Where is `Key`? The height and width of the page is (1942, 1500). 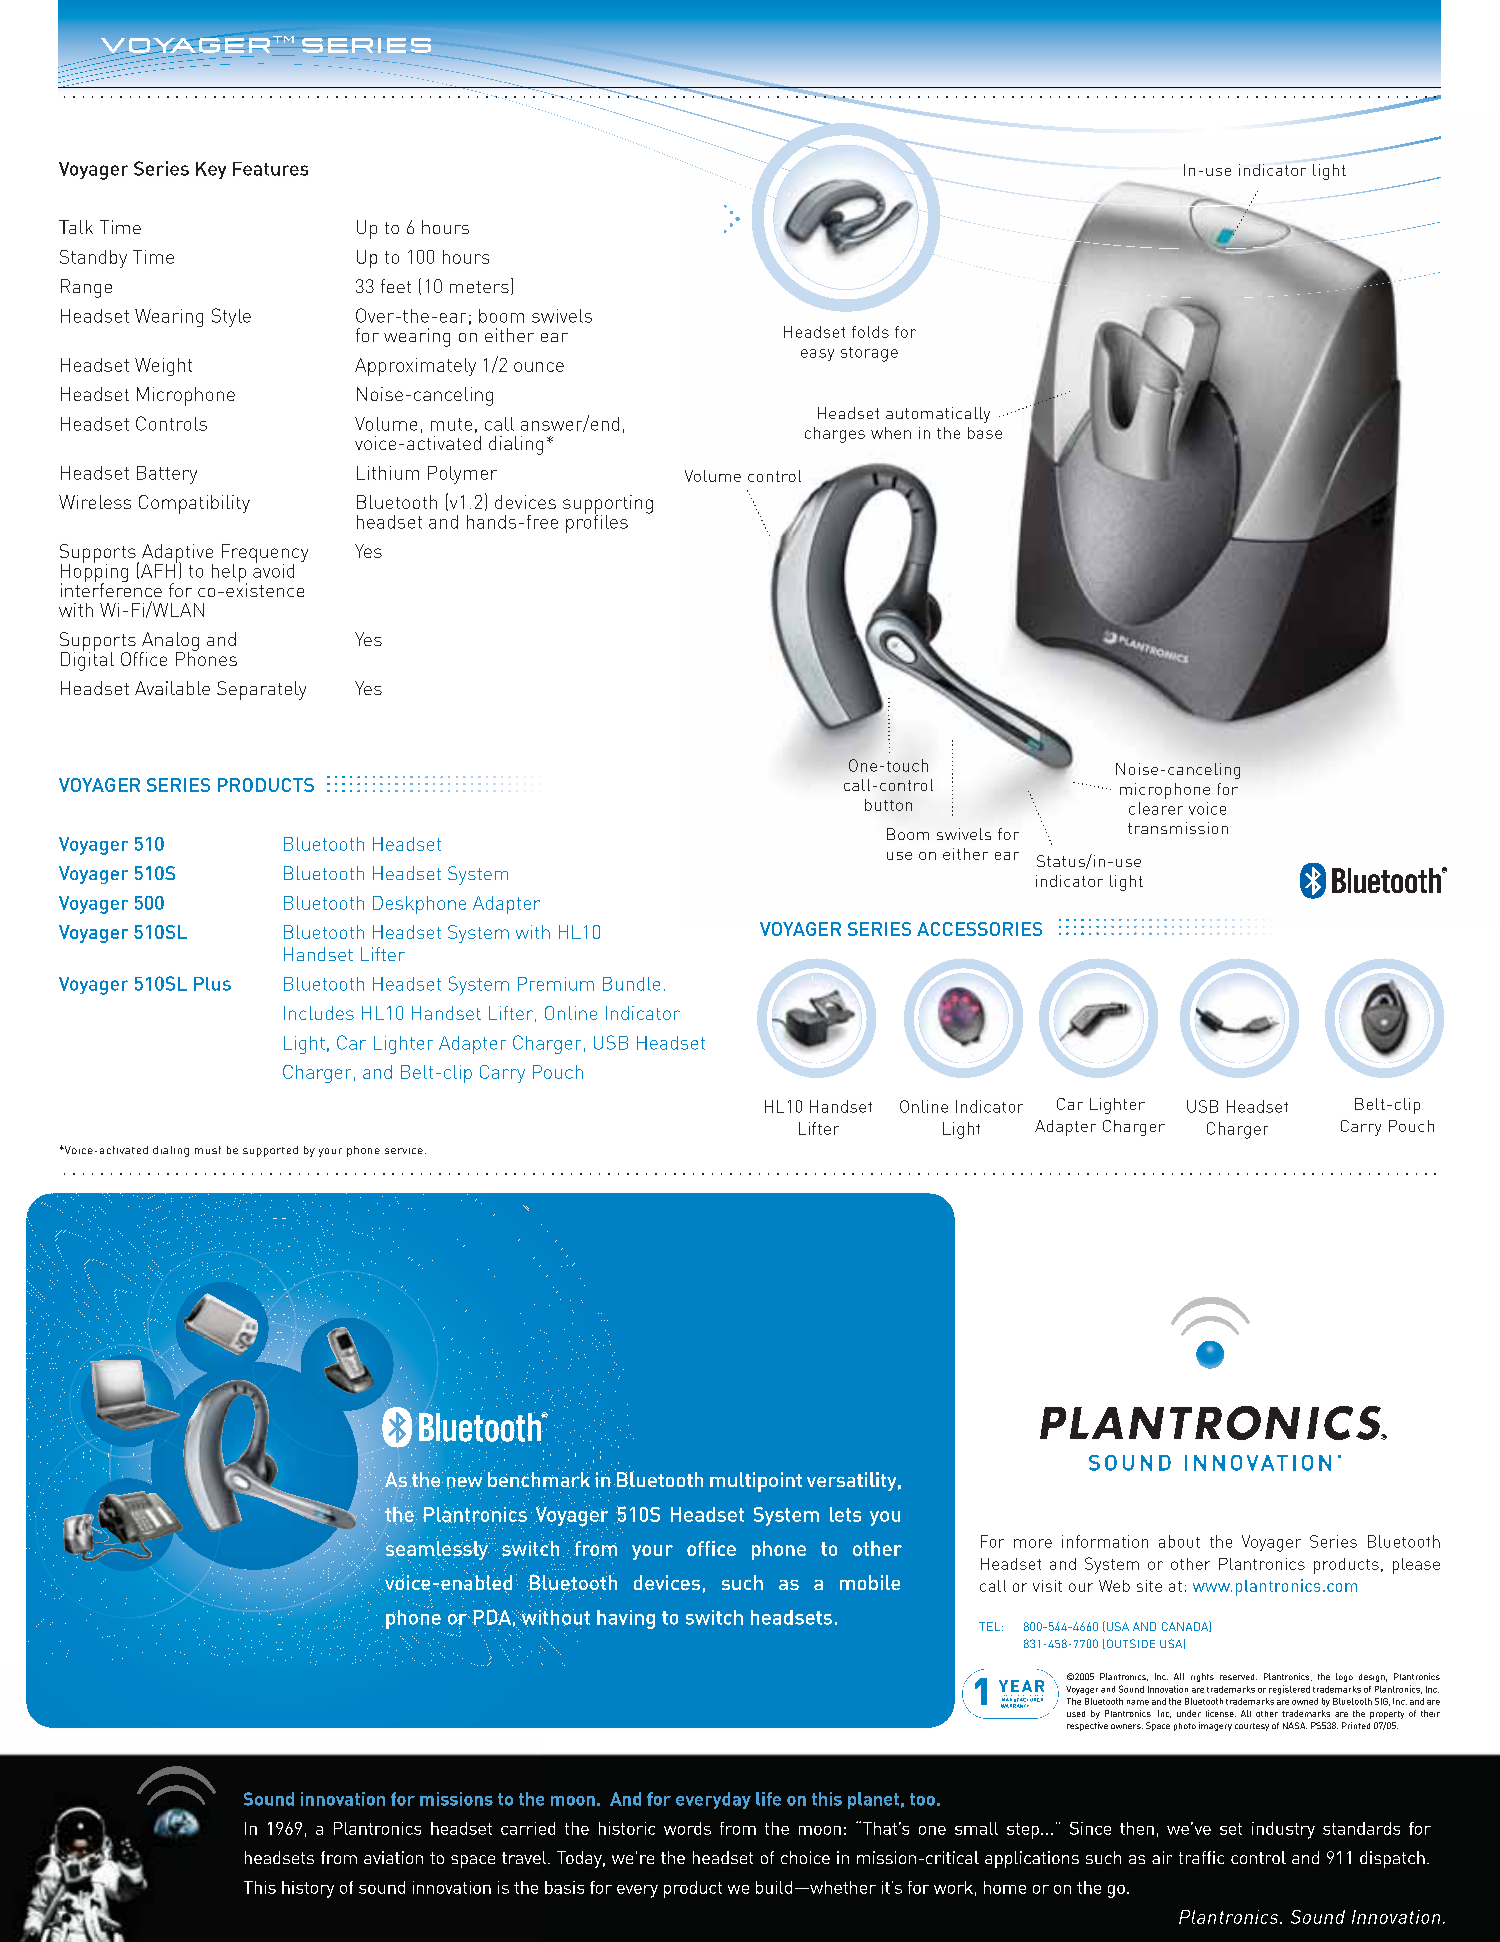
Key is located at coordinates (211, 170).
